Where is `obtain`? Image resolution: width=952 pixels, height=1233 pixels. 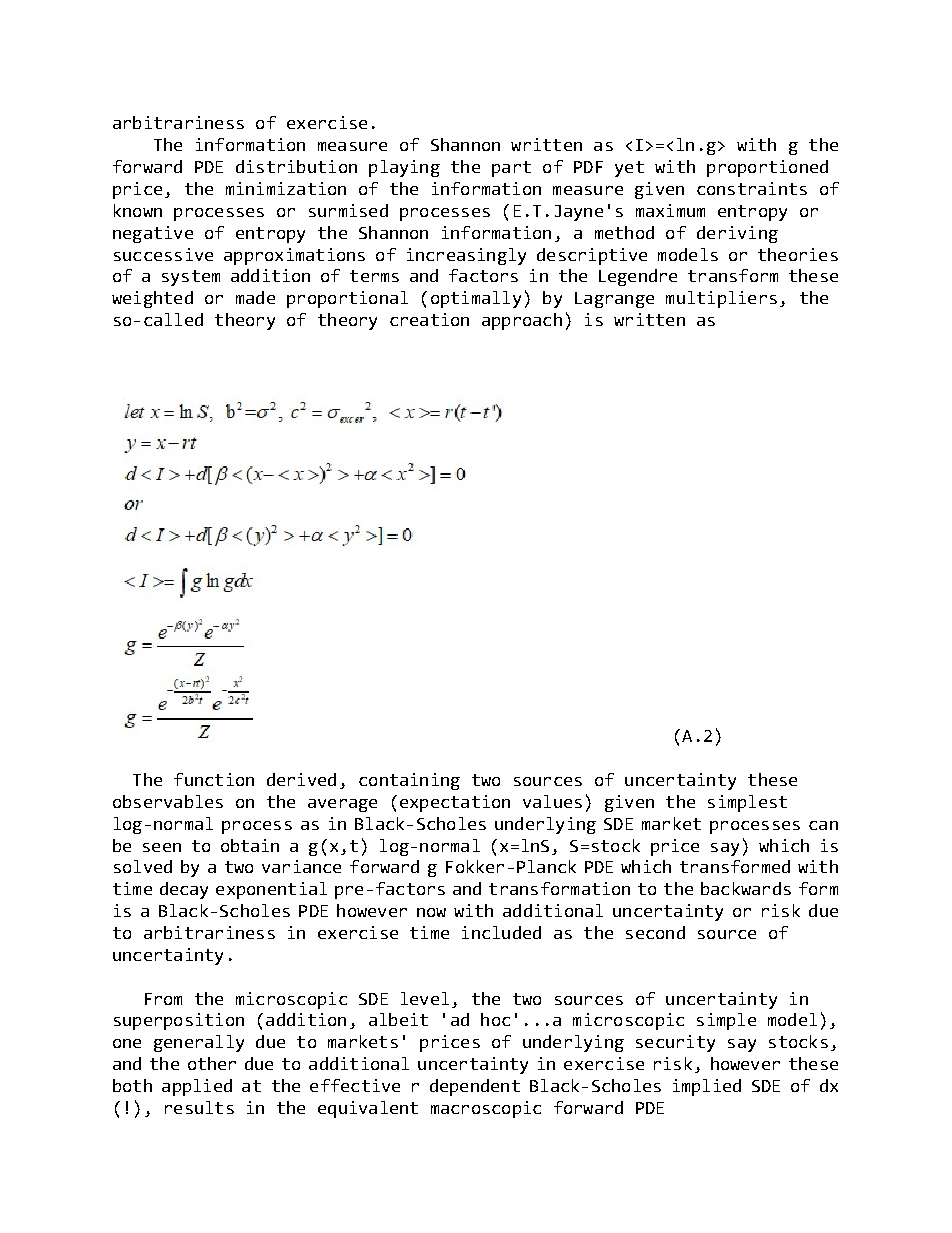 obtain is located at coordinates (250, 845).
